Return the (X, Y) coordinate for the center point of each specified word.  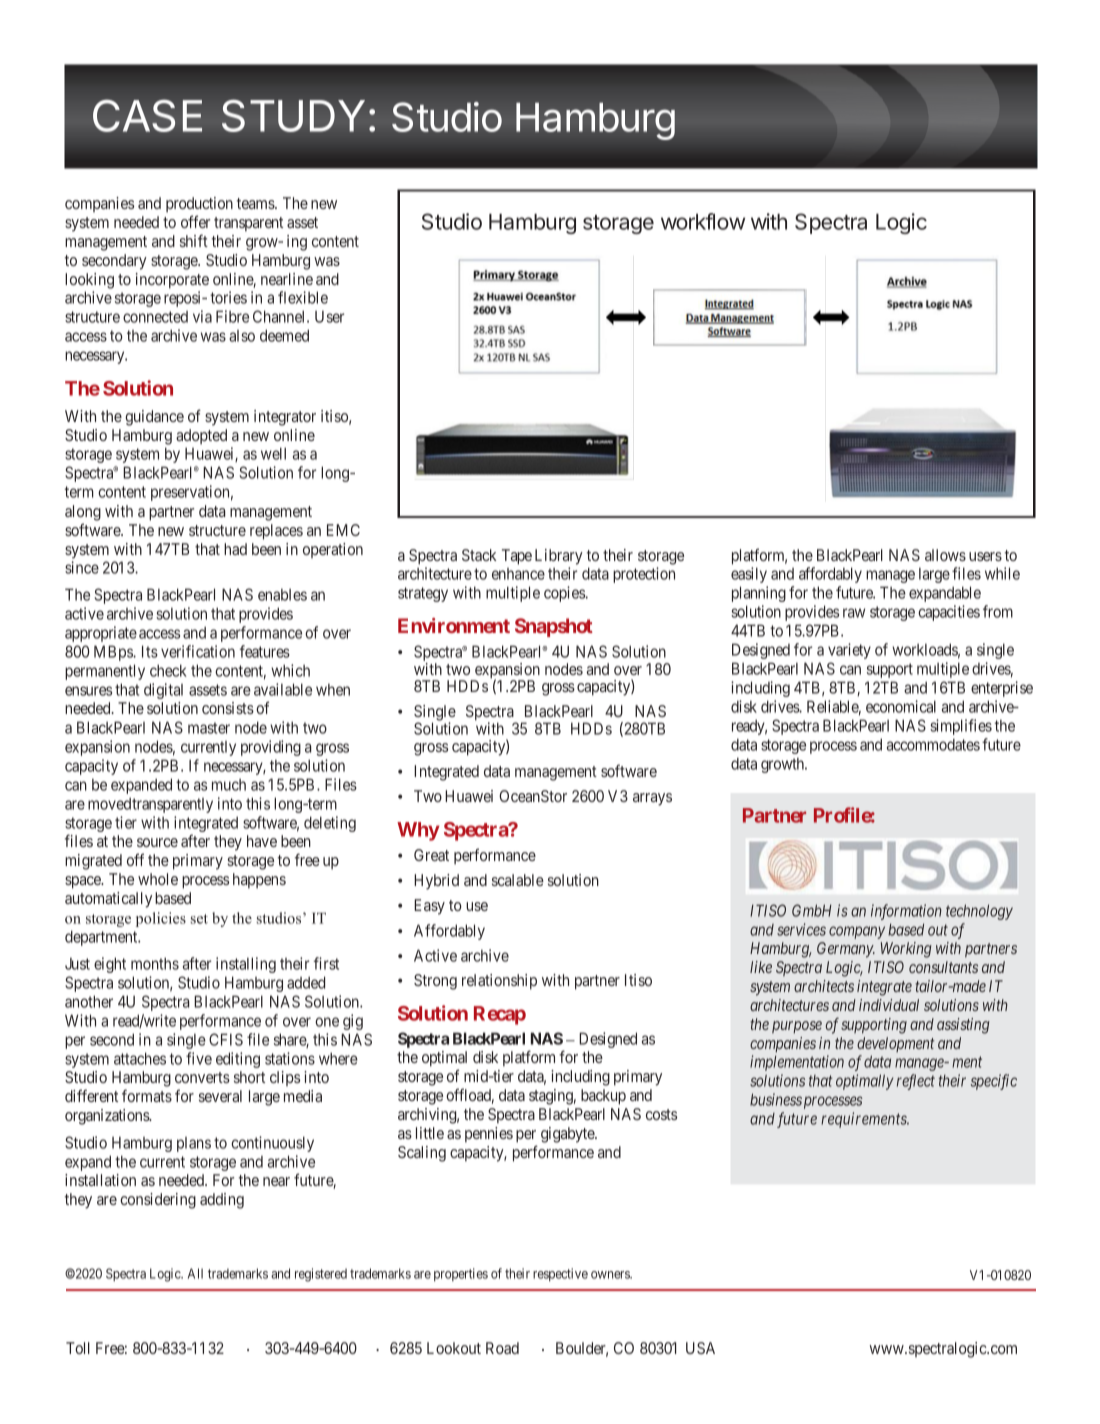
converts (202, 1077)
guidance (154, 418)
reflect (916, 1082)
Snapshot (554, 627)
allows (945, 555)
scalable (518, 880)
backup (603, 1097)
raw (854, 613)
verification (198, 651)
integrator (285, 418)
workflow (703, 221)
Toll (78, 1348)
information (906, 912)
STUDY (293, 115)
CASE (147, 115)
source (157, 842)
